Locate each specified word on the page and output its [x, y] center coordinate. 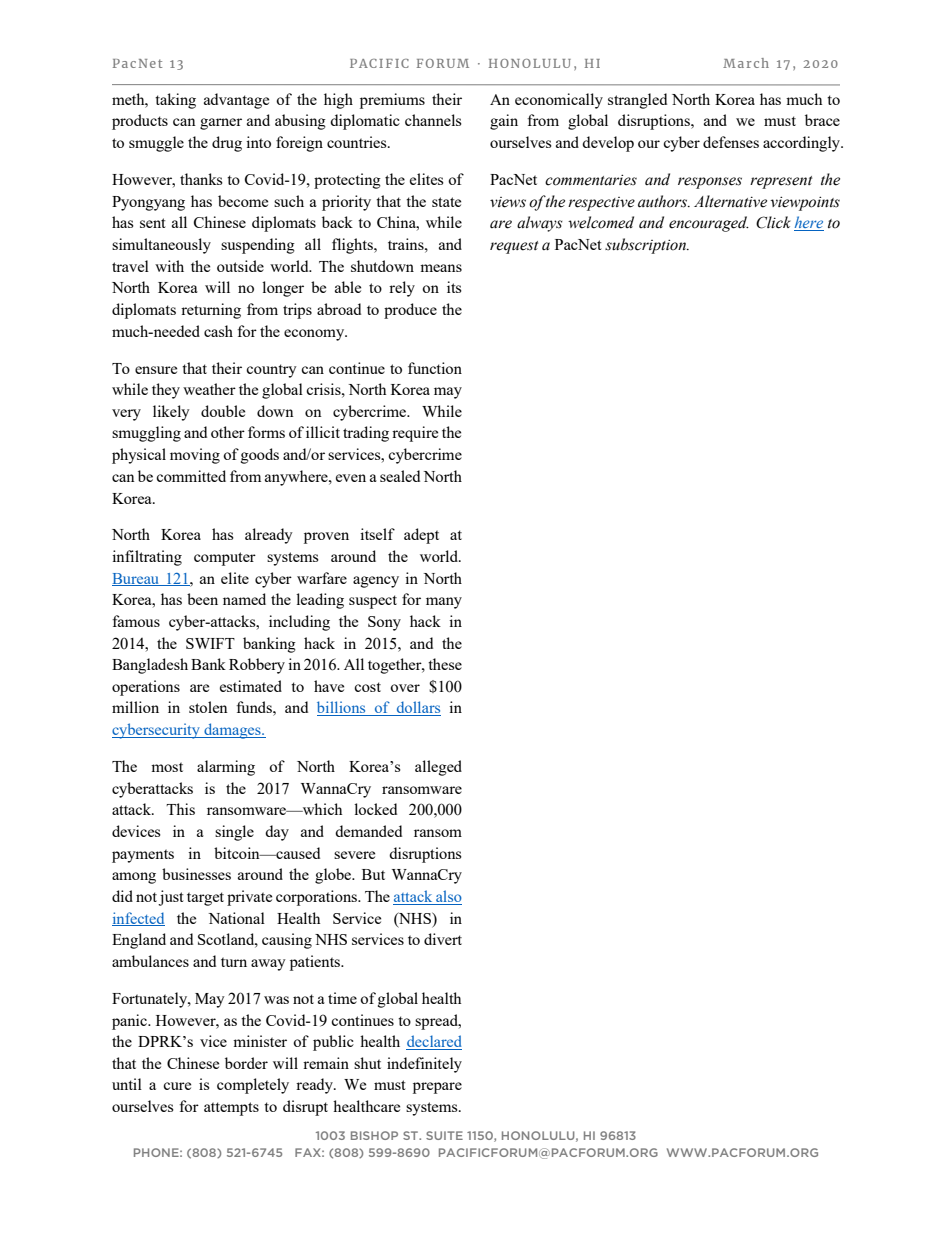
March [746, 63]
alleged [438, 768]
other [228, 432]
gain [504, 122]
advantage [236, 101]
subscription [646, 246]
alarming [226, 768]
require [415, 434]
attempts [231, 1109]
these [445, 664]
